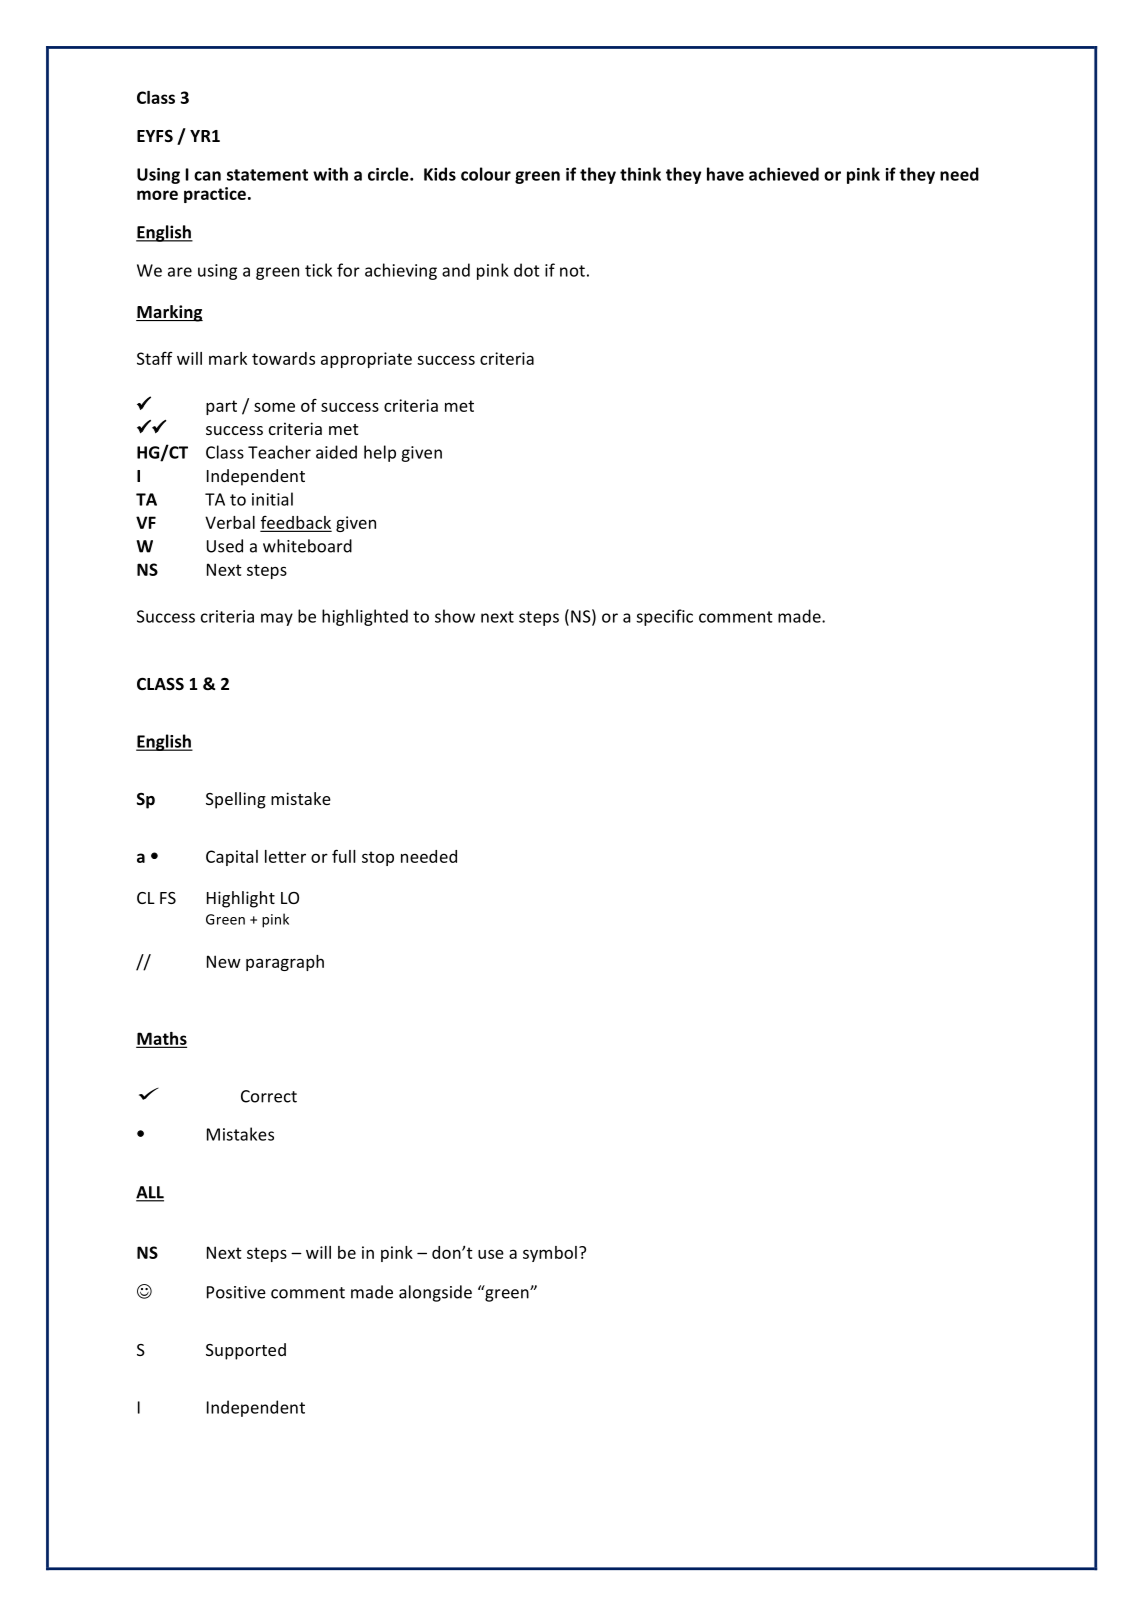  What do you see at coordinates (435, 1293) in the page?
I see `alongside` at bounding box center [435, 1293].
